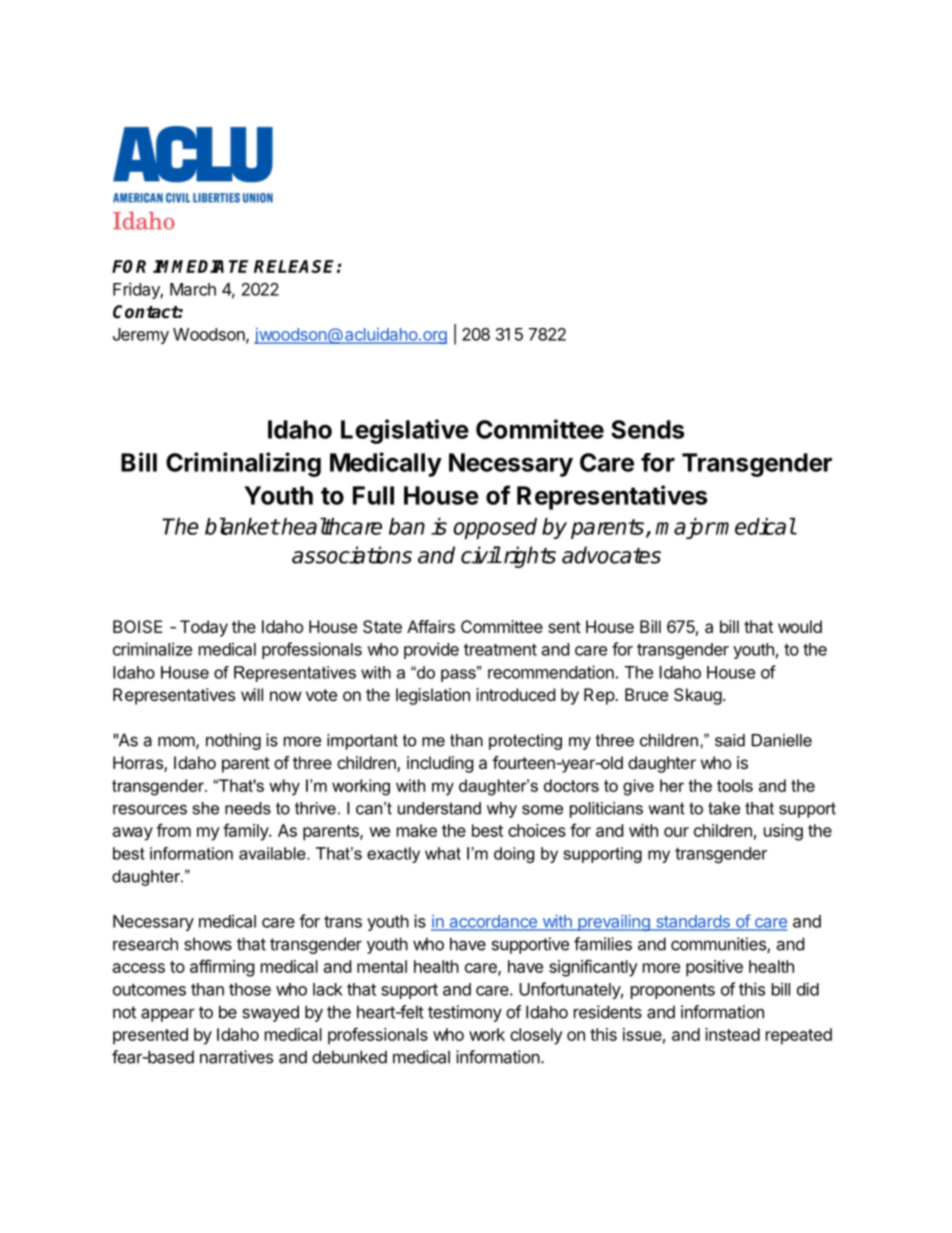  I want to click on including, so click(440, 764).
